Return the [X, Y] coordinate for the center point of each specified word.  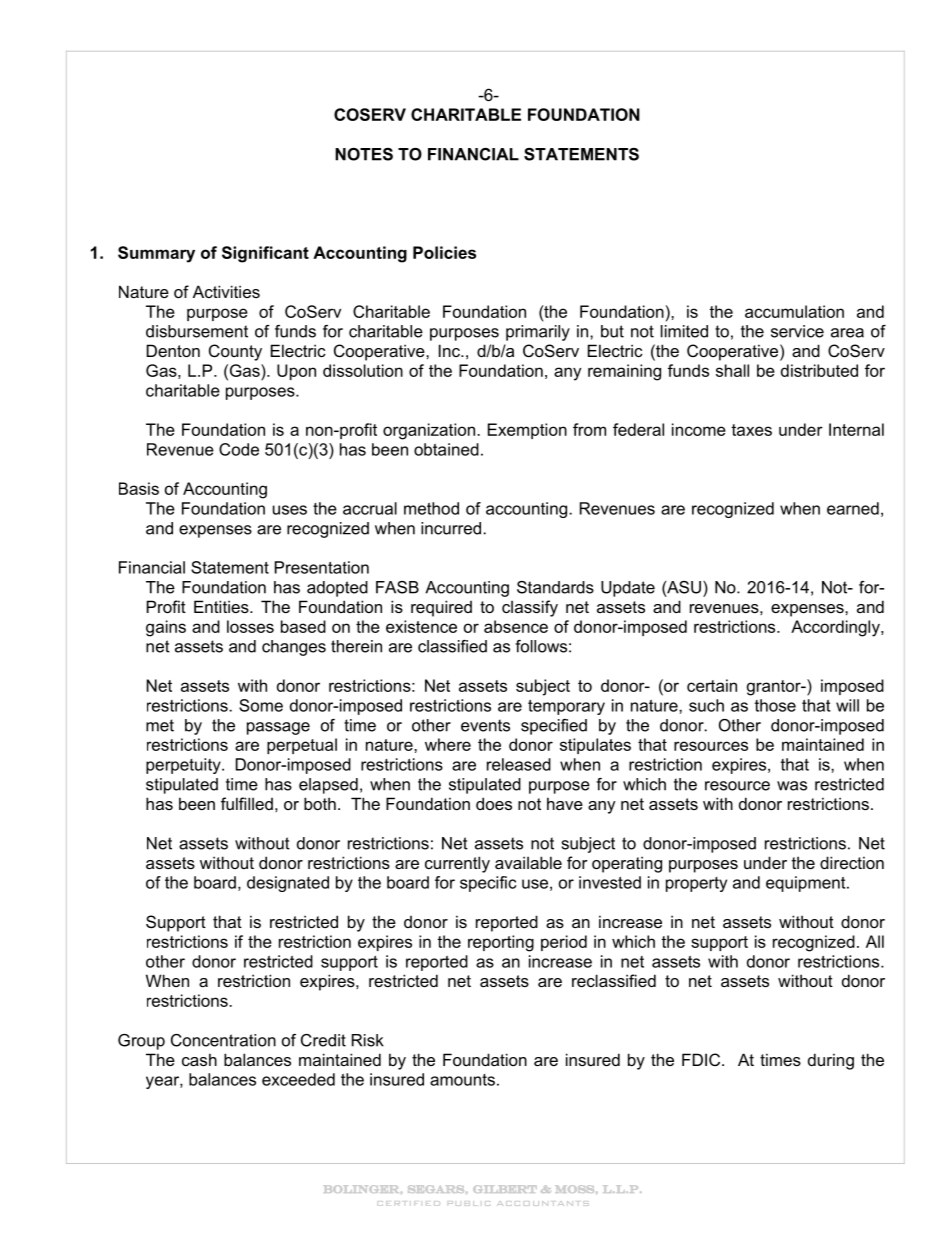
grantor [775, 688]
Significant [265, 254]
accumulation [794, 311]
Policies [444, 252]
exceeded [298, 1079]
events [485, 725]
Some [261, 705]
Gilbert [505, 1189]
